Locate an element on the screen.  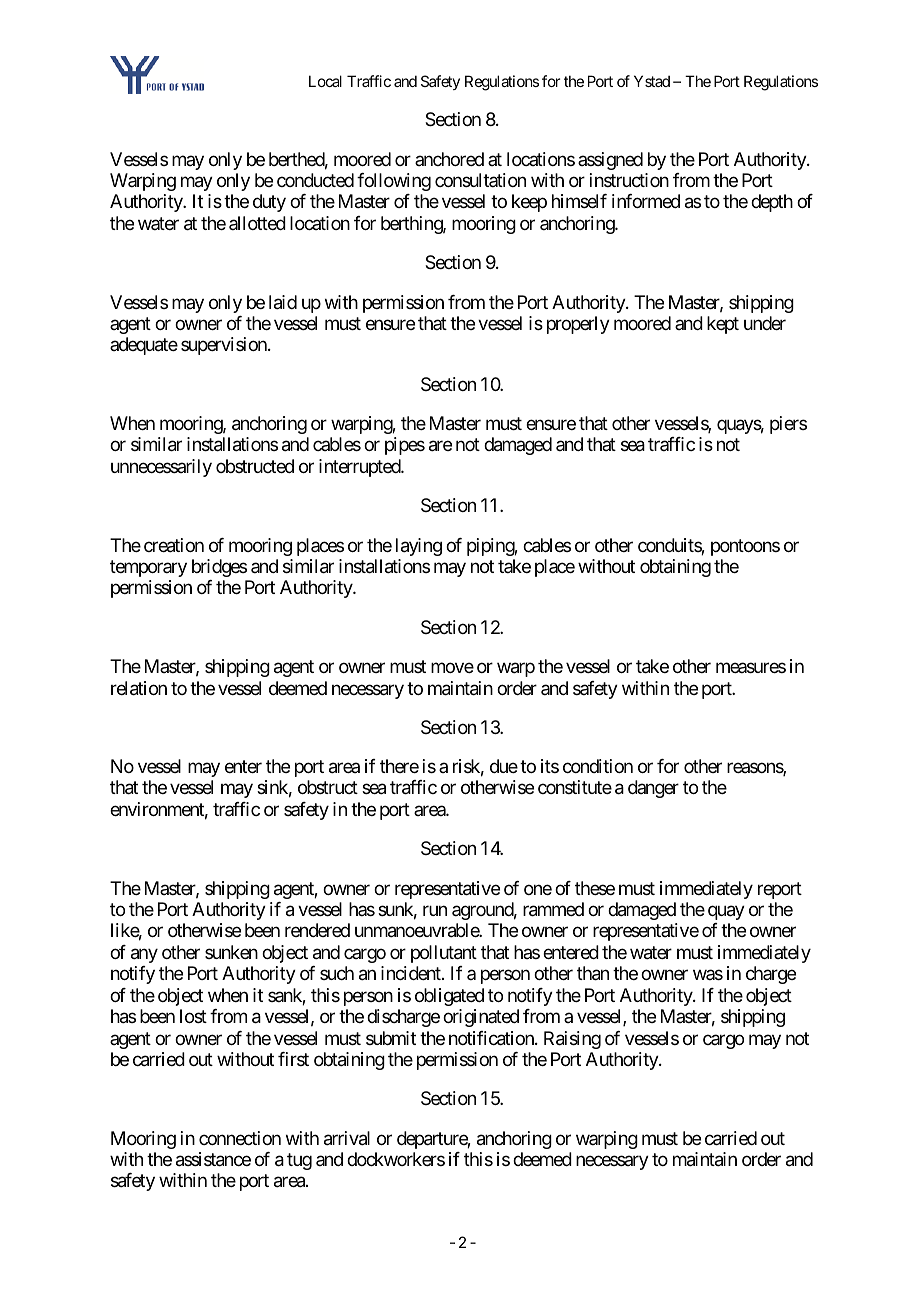
laying is located at coordinates (419, 547).
